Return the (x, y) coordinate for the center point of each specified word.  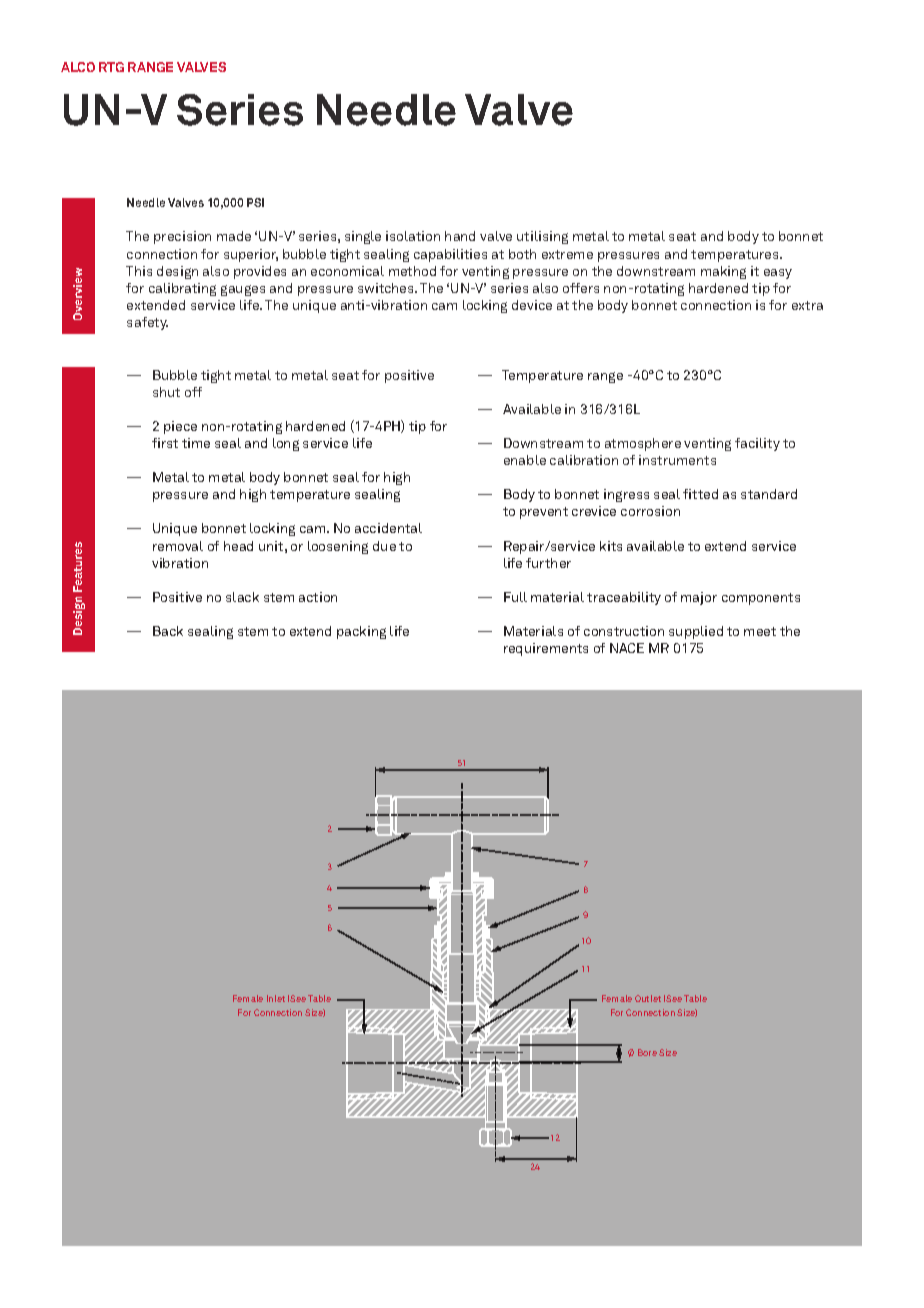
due (384, 546)
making (723, 272)
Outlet (648, 998)
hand (460, 236)
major (699, 598)
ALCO (78, 67)
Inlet (276, 998)
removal (178, 546)
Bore (647, 1052)
